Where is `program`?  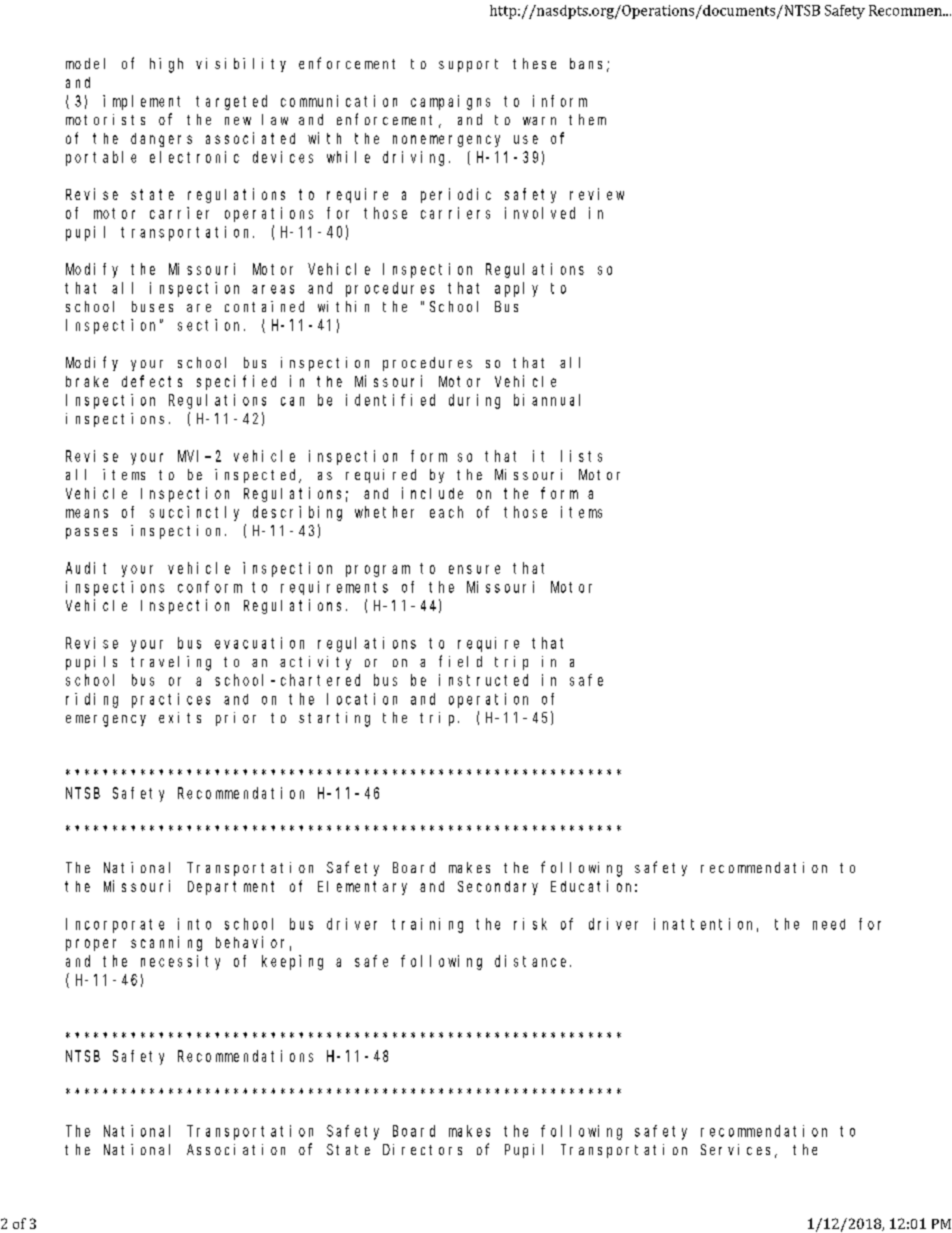
program is located at coordinates (378, 571).
